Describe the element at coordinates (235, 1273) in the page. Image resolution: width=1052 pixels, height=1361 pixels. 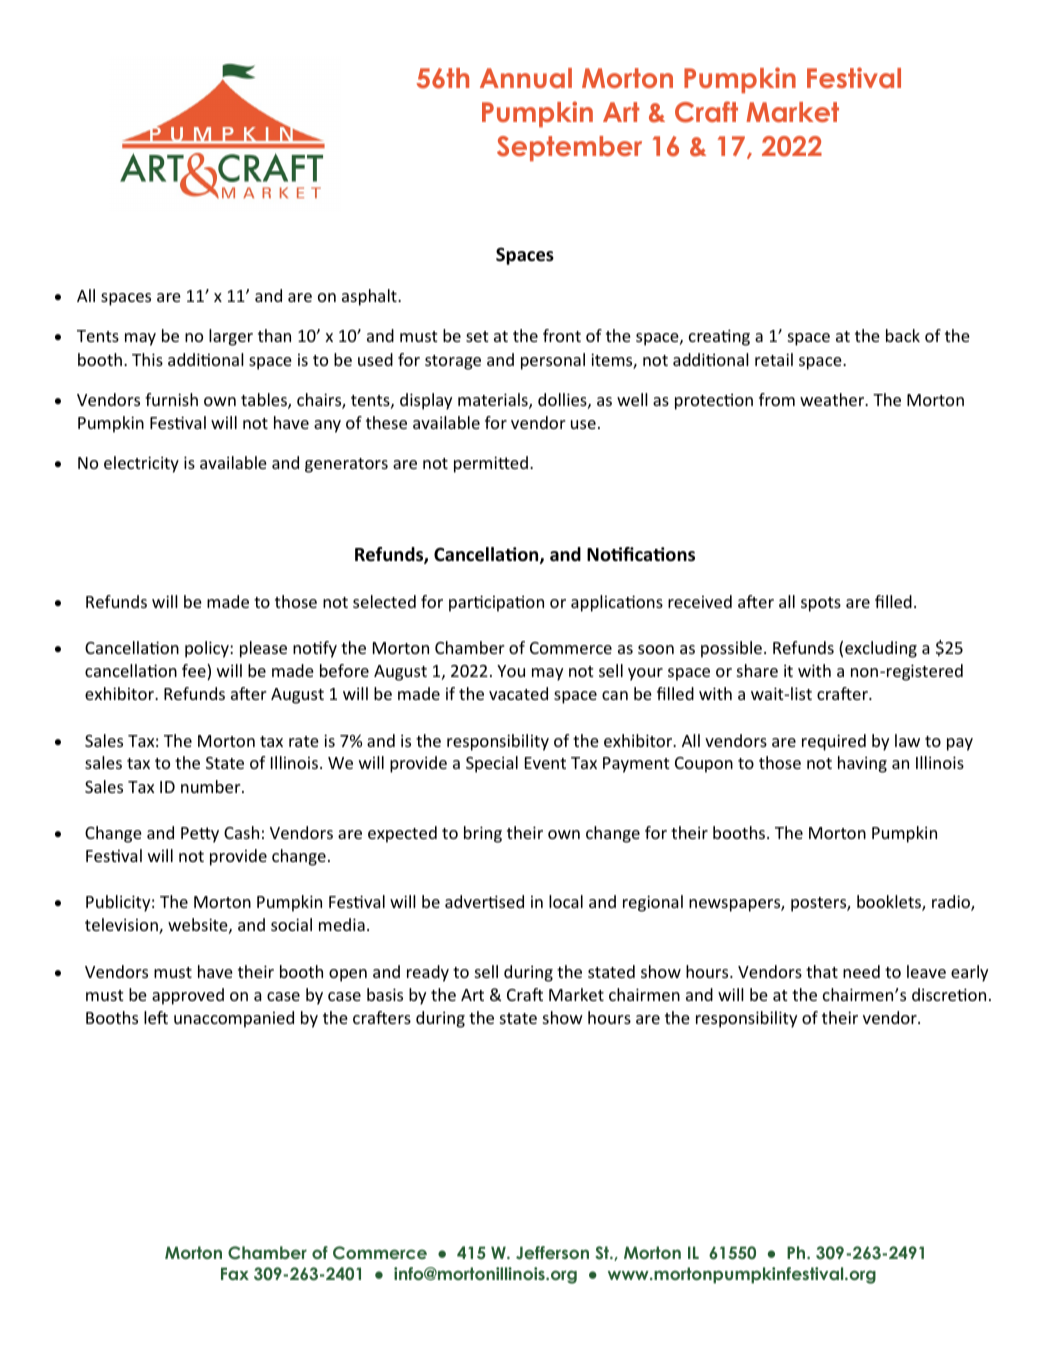
I see `Fax` at that location.
